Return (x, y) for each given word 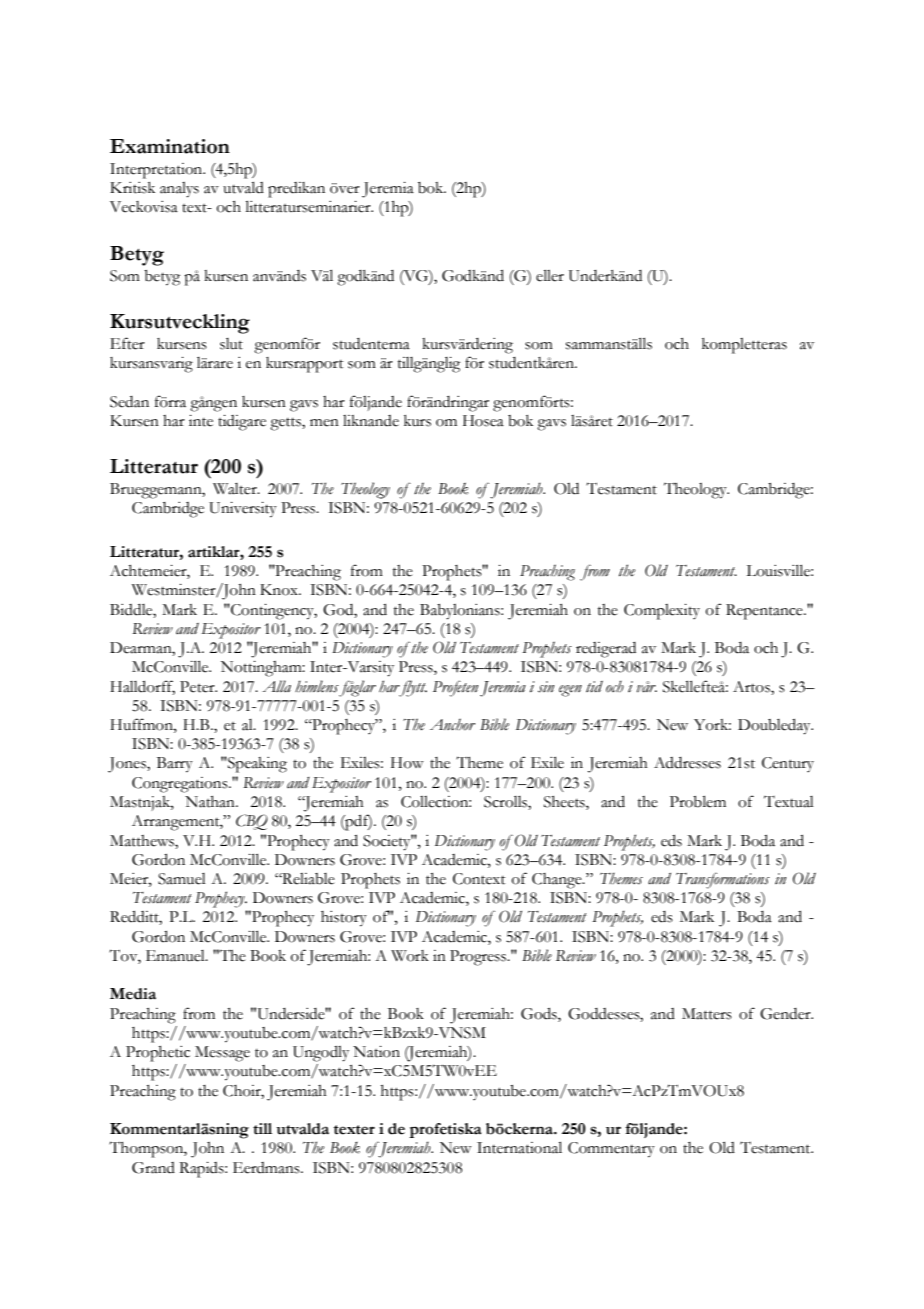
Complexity (662, 612)
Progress (479, 958)
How (407, 763)
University (243, 510)
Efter (127, 343)
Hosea (483, 421)
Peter (198, 687)
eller (550, 276)
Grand (153, 1168)
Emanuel (176, 956)
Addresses (687, 763)
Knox (280, 590)
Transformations (723, 881)
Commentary (611, 1150)
